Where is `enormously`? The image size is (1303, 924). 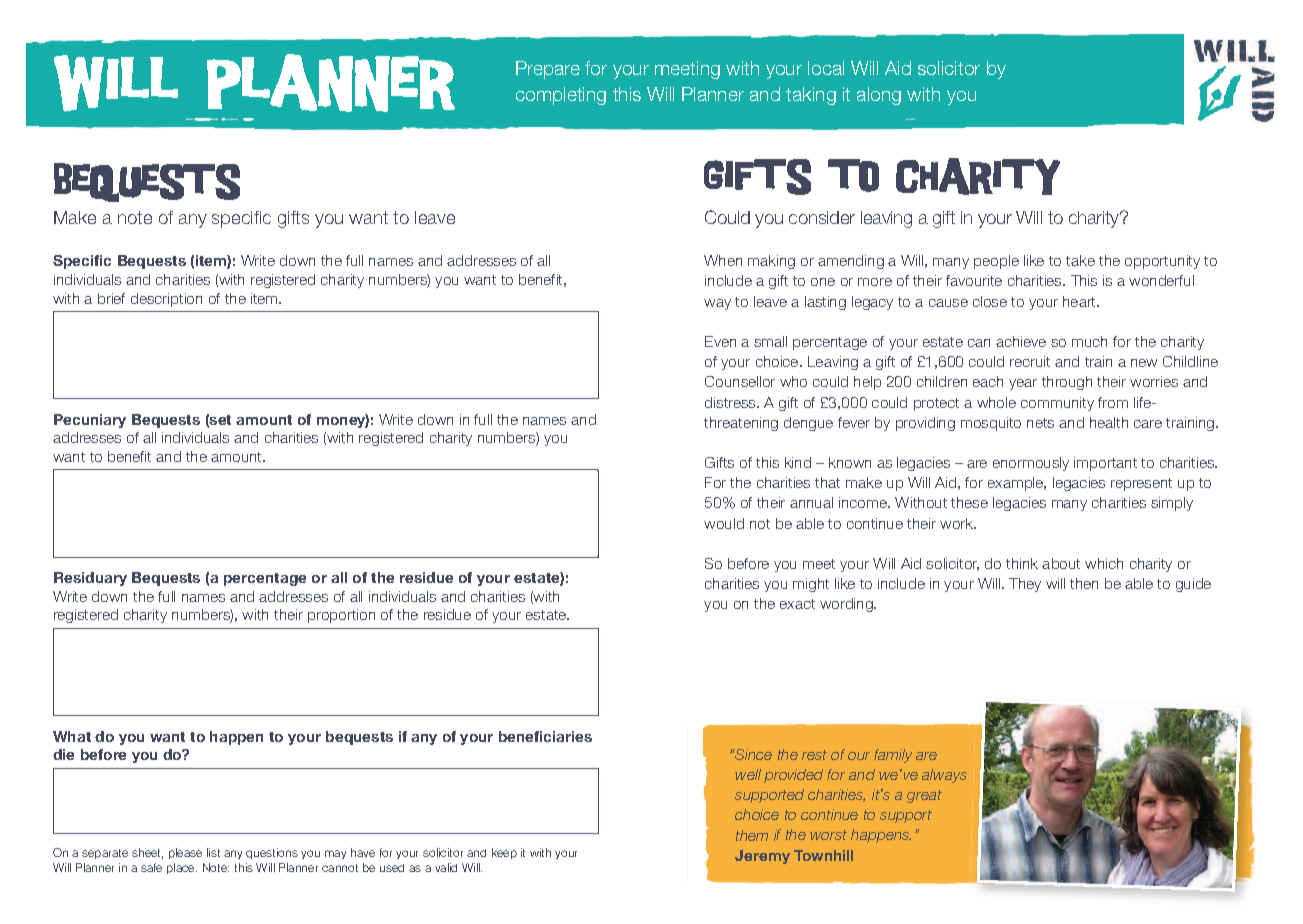 enormously is located at coordinates (1031, 464).
